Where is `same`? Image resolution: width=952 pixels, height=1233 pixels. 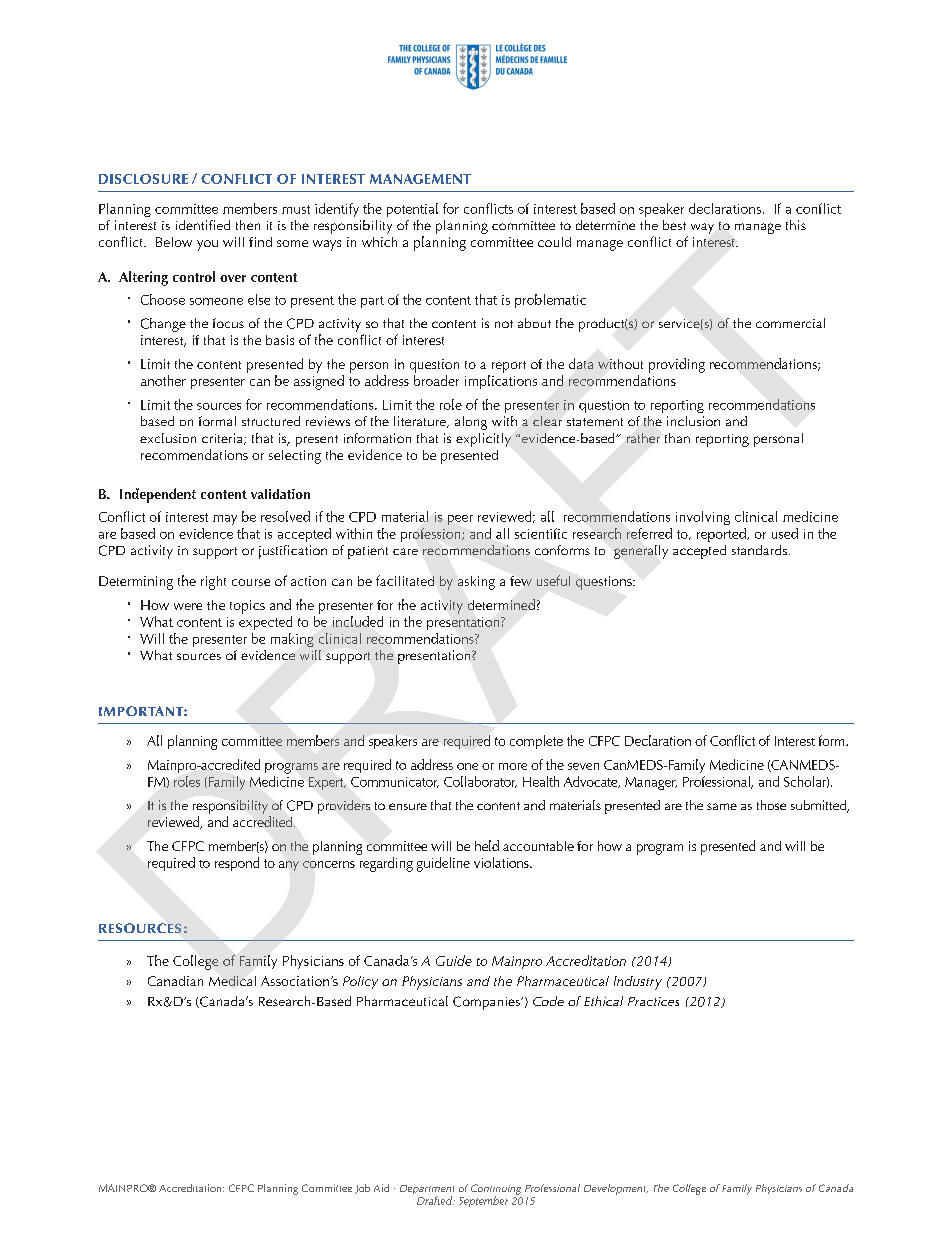 same is located at coordinates (722, 806).
